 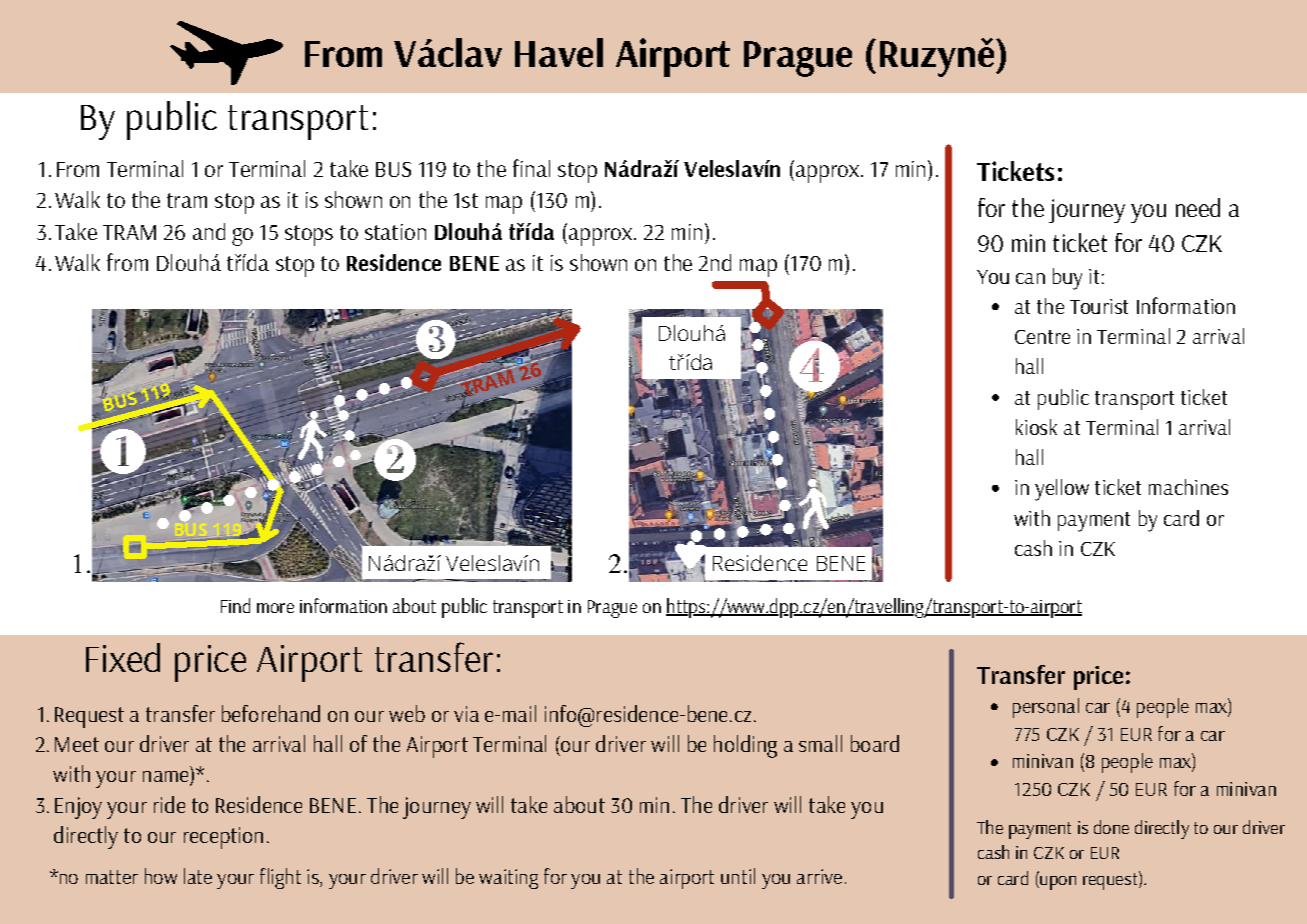 What do you see at coordinates (531, 168) in the screenshot?
I see `final` at bounding box center [531, 168].
